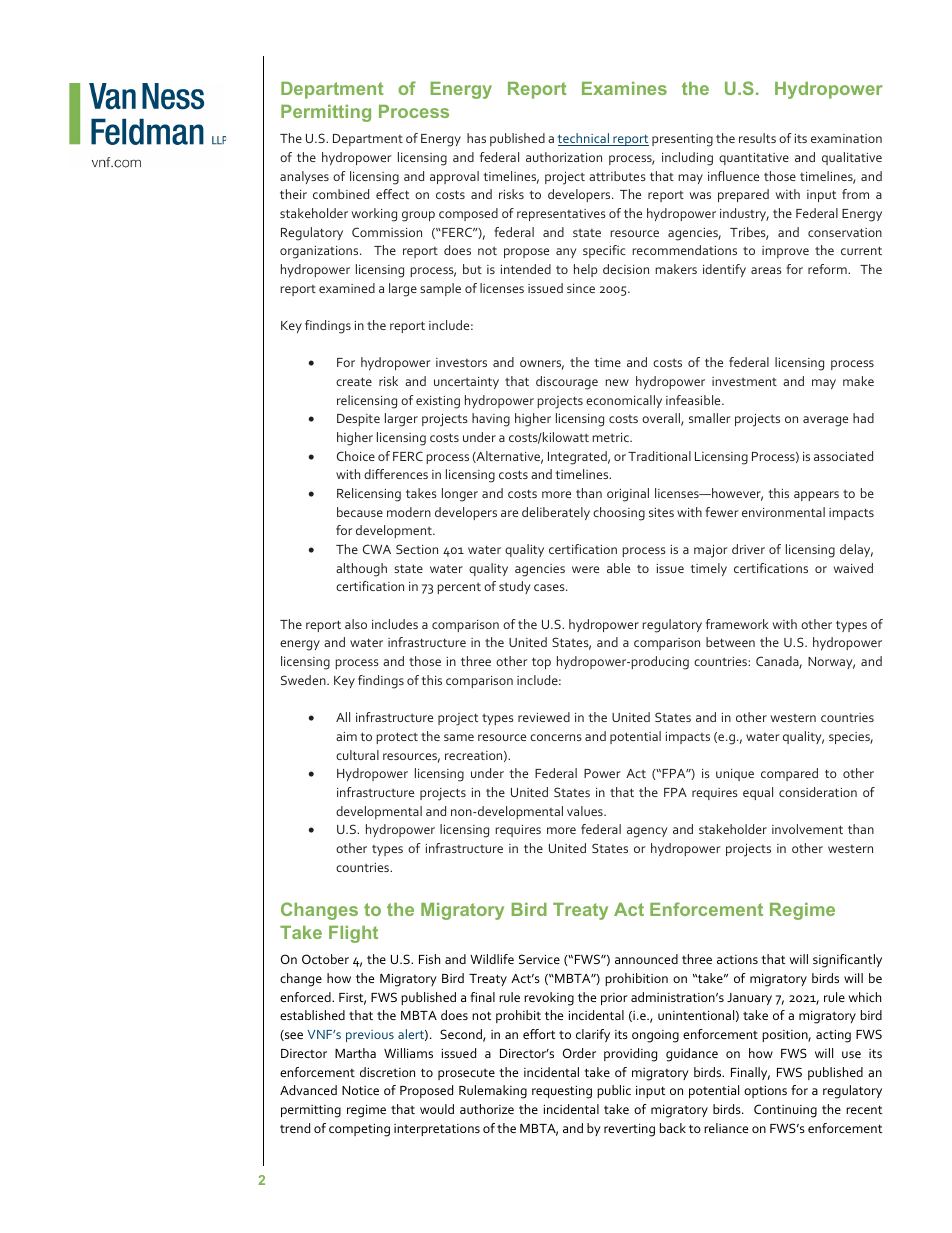 This page has width=952, height=1233. Describe the element at coordinates (353, 934) in the page. I see `Flight` at that location.
